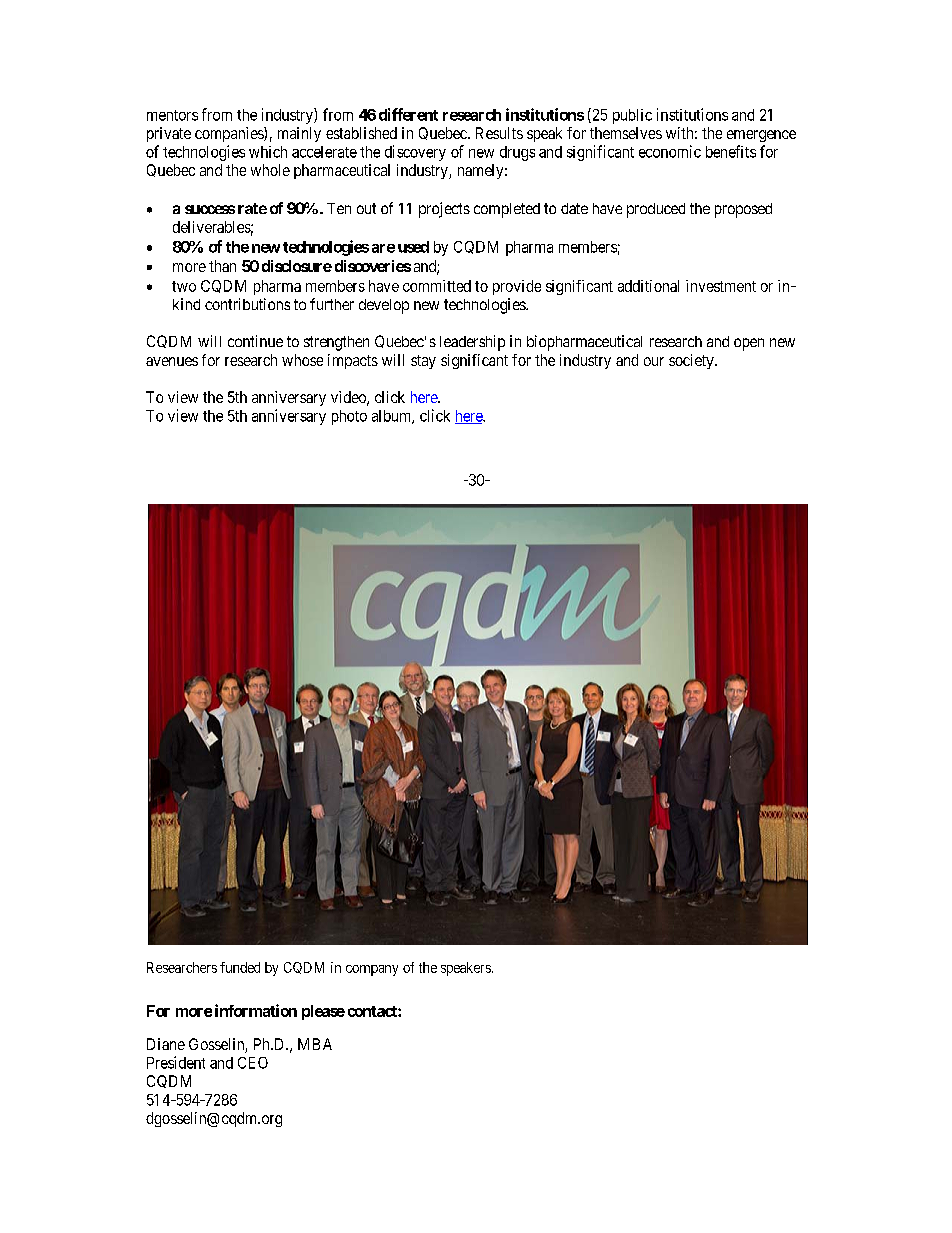 The height and width of the screenshot is (1233, 952). What do you see at coordinates (499, 133) in the screenshot?
I see `Results` at bounding box center [499, 133].
